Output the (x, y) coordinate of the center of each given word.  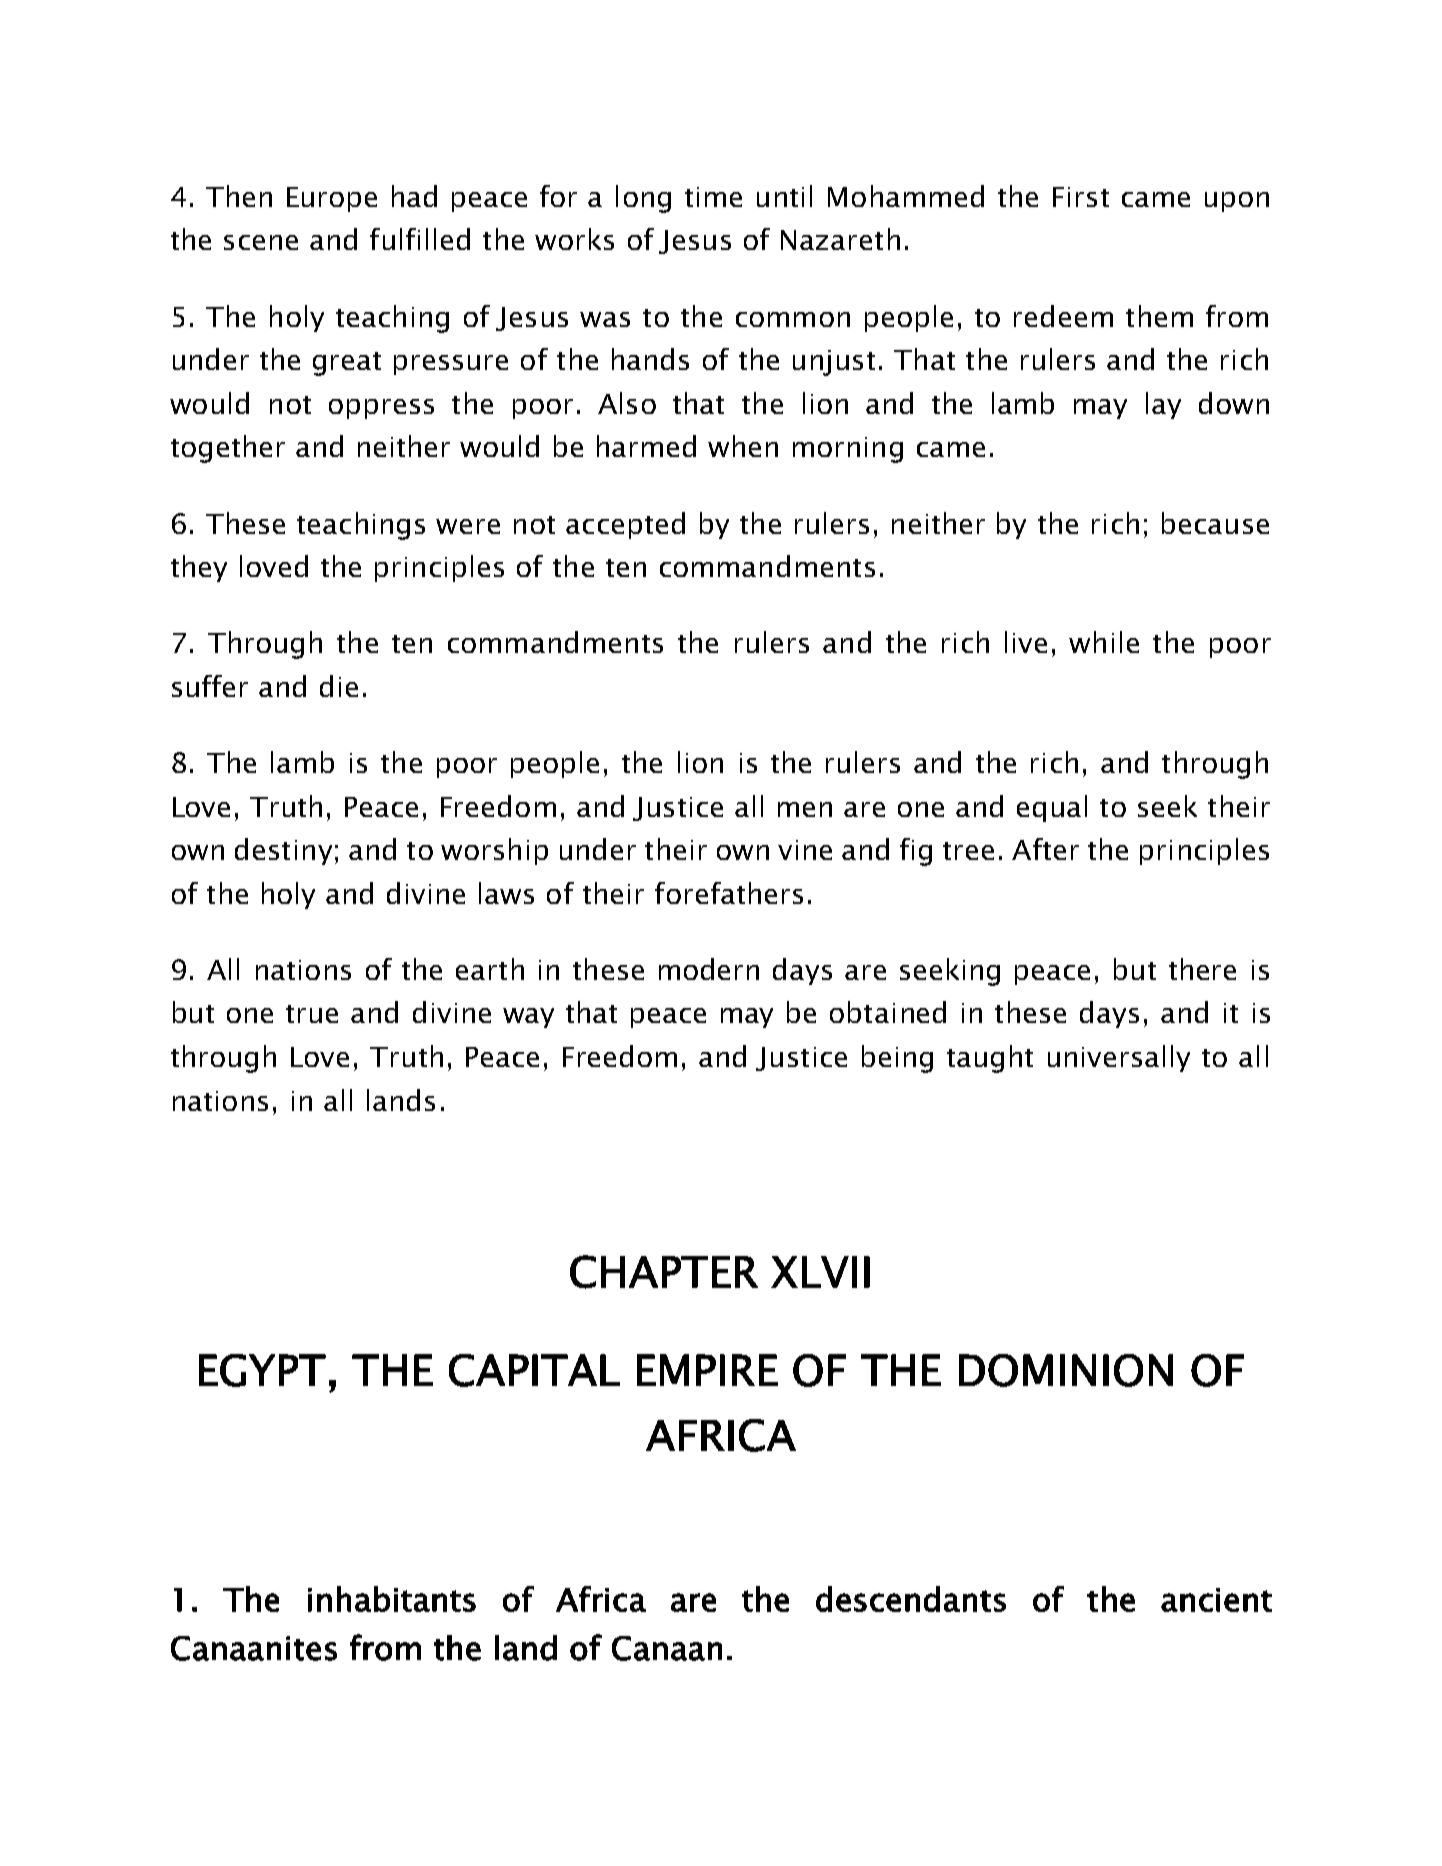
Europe (332, 199)
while (1104, 642)
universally (1119, 1058)
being (897, 1059)
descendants (911, 1599)
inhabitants (392, 1599)
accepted (625, 525)
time (713, 197)
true (312, 1014)
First (1081, 197)
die (339, 686)
